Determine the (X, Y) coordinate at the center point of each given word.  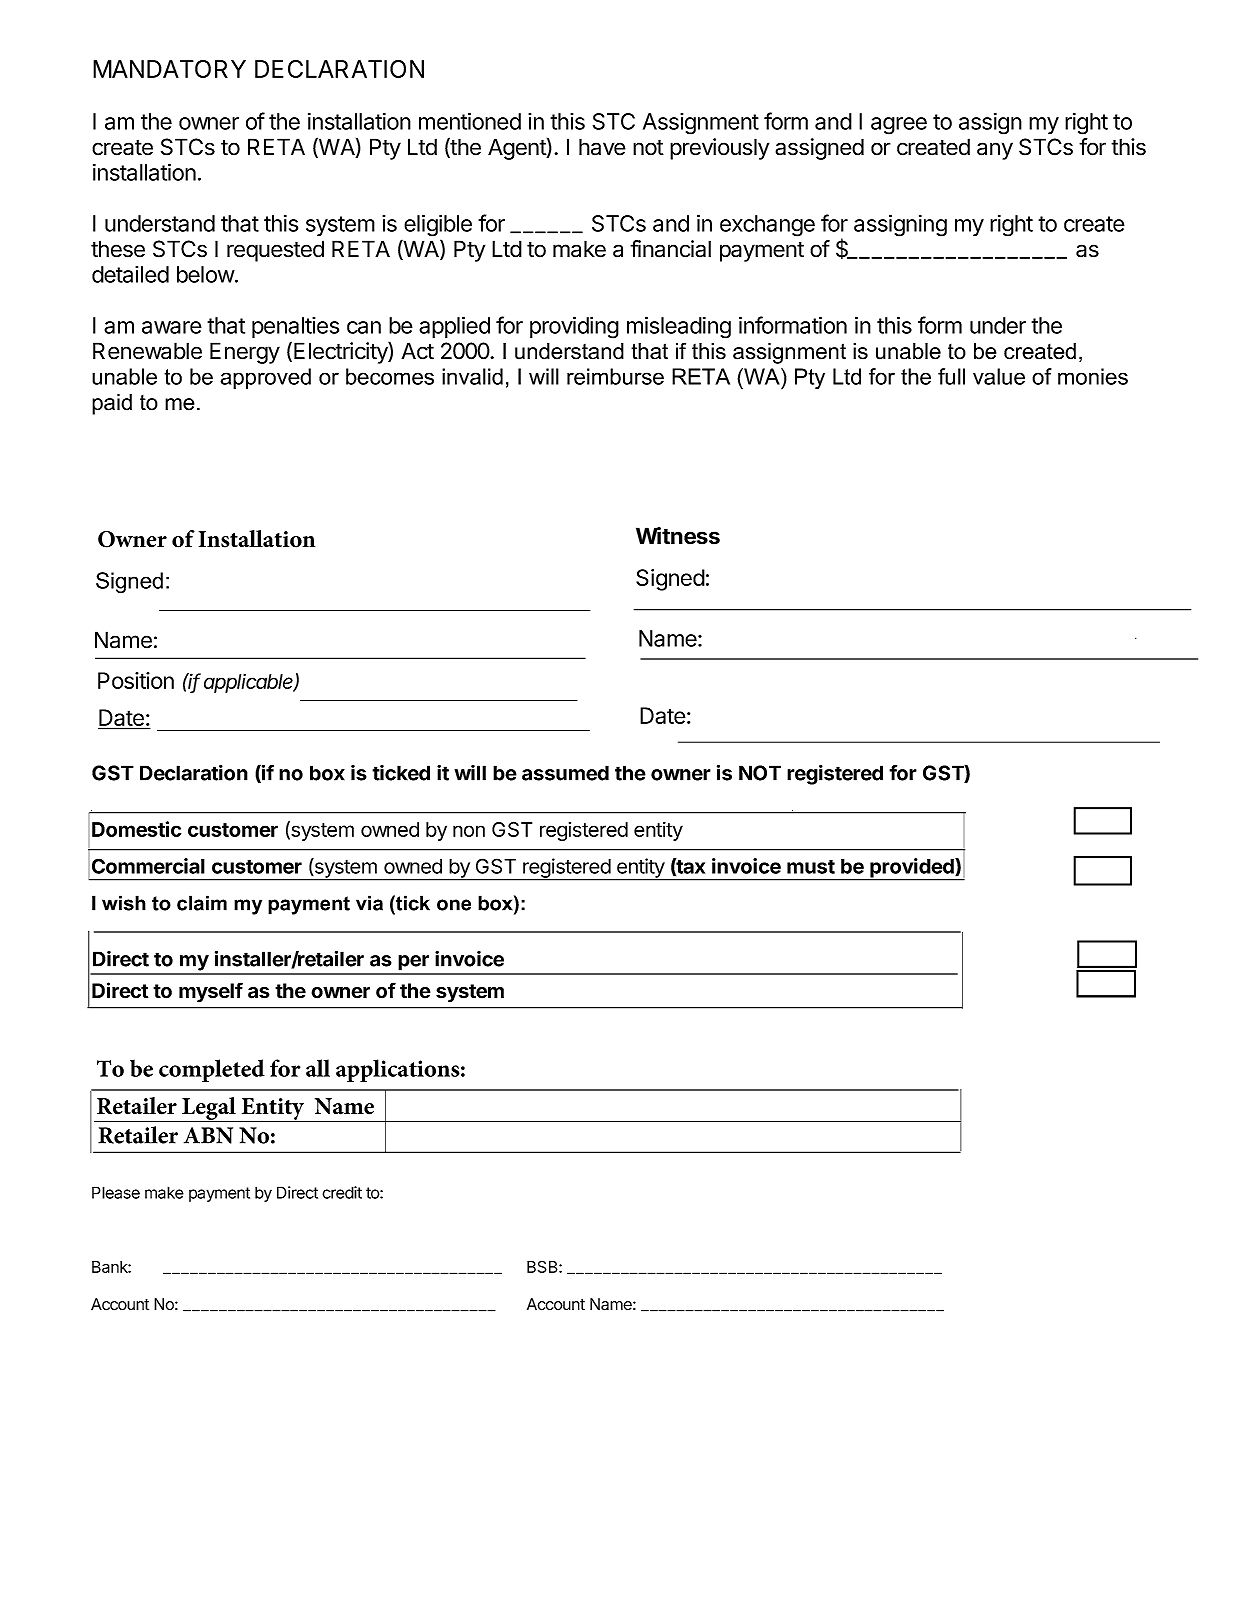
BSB (543, 1266)
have (602, 147)
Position (136, 680)
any (995, 151)
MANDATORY (169, 69)
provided (912, 869)
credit (342, 1192)
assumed (565, 773)
